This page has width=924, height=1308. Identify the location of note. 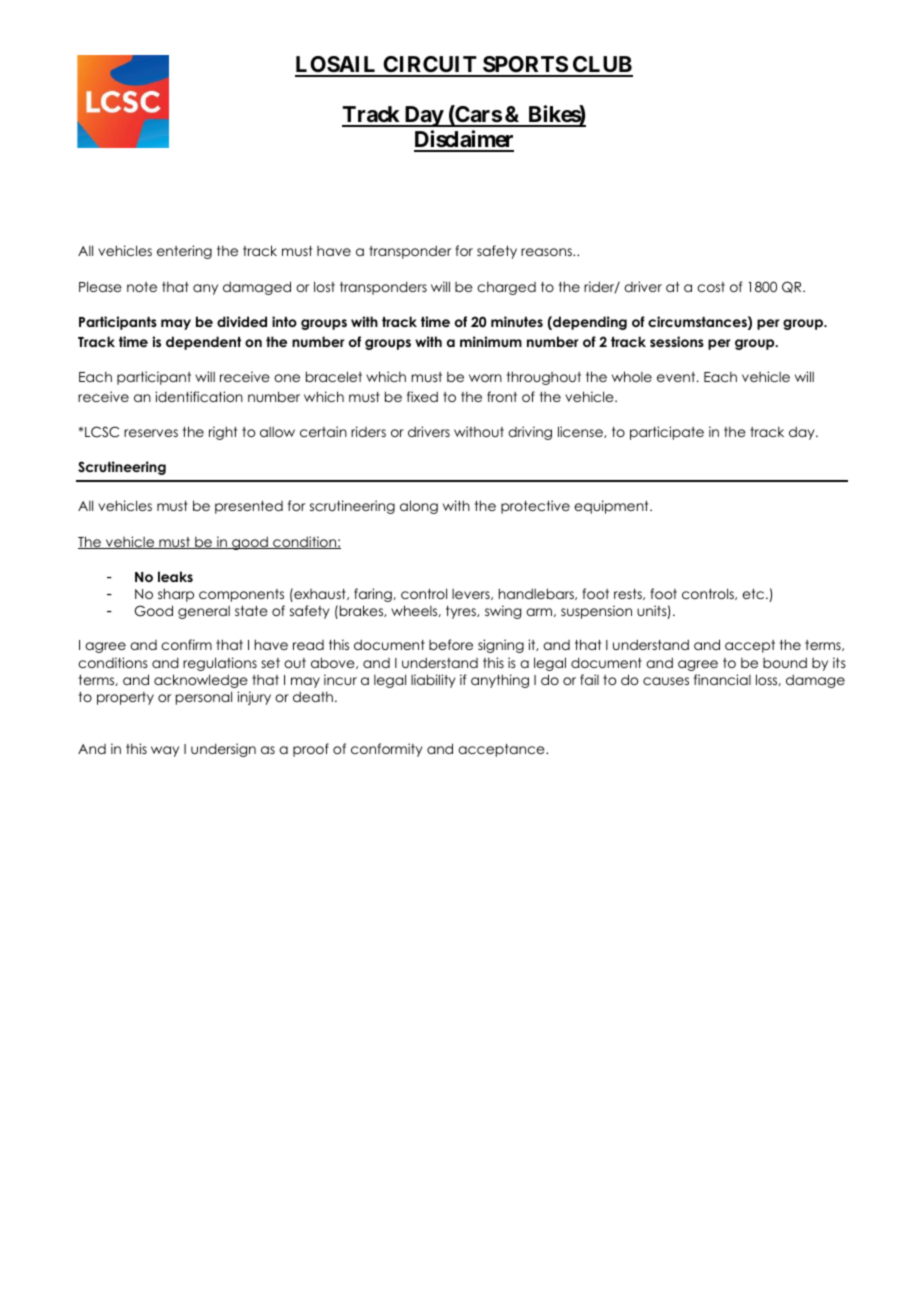
(142, 287).
